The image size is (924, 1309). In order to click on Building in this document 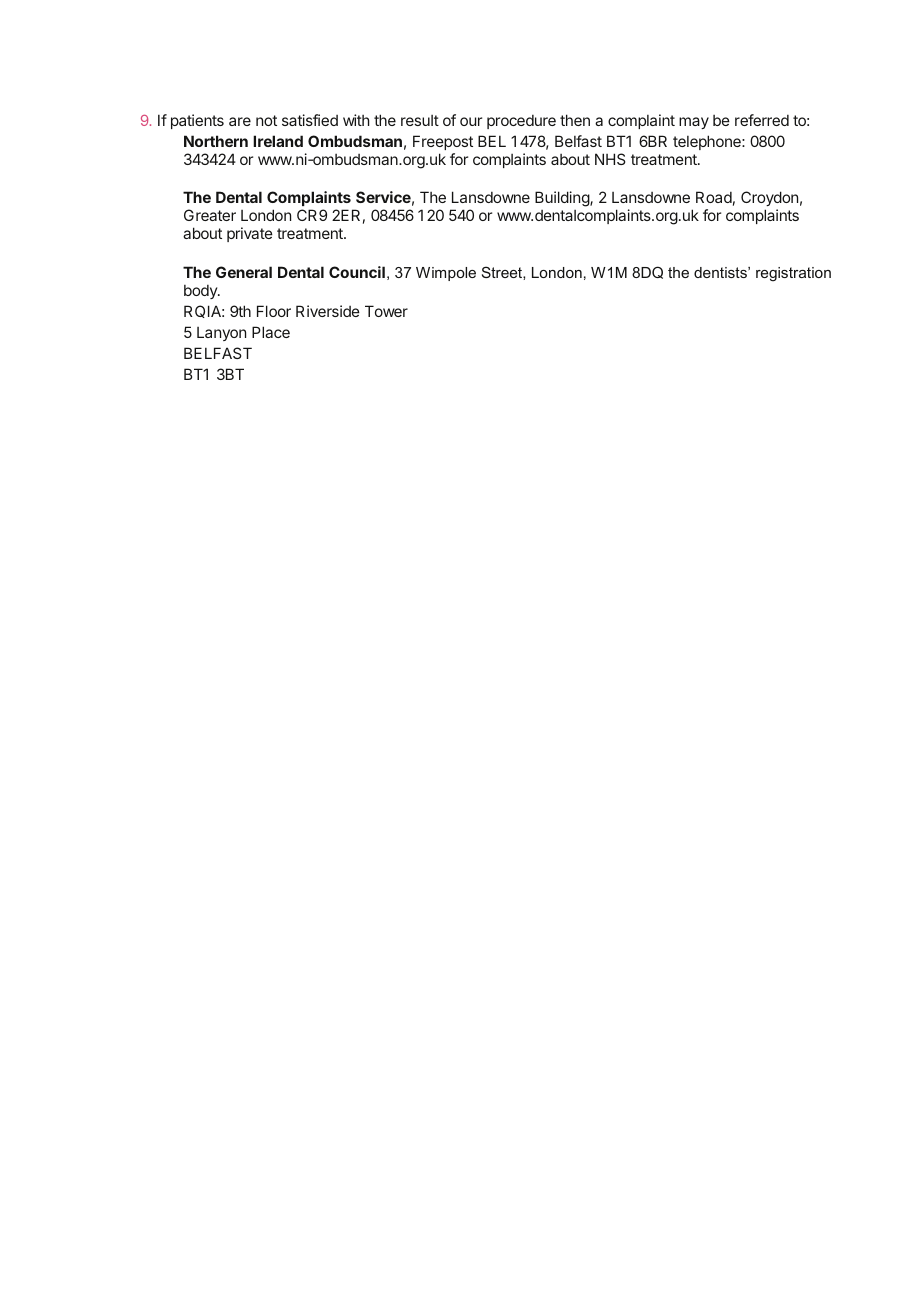, I will do `click(563, 199)`.
